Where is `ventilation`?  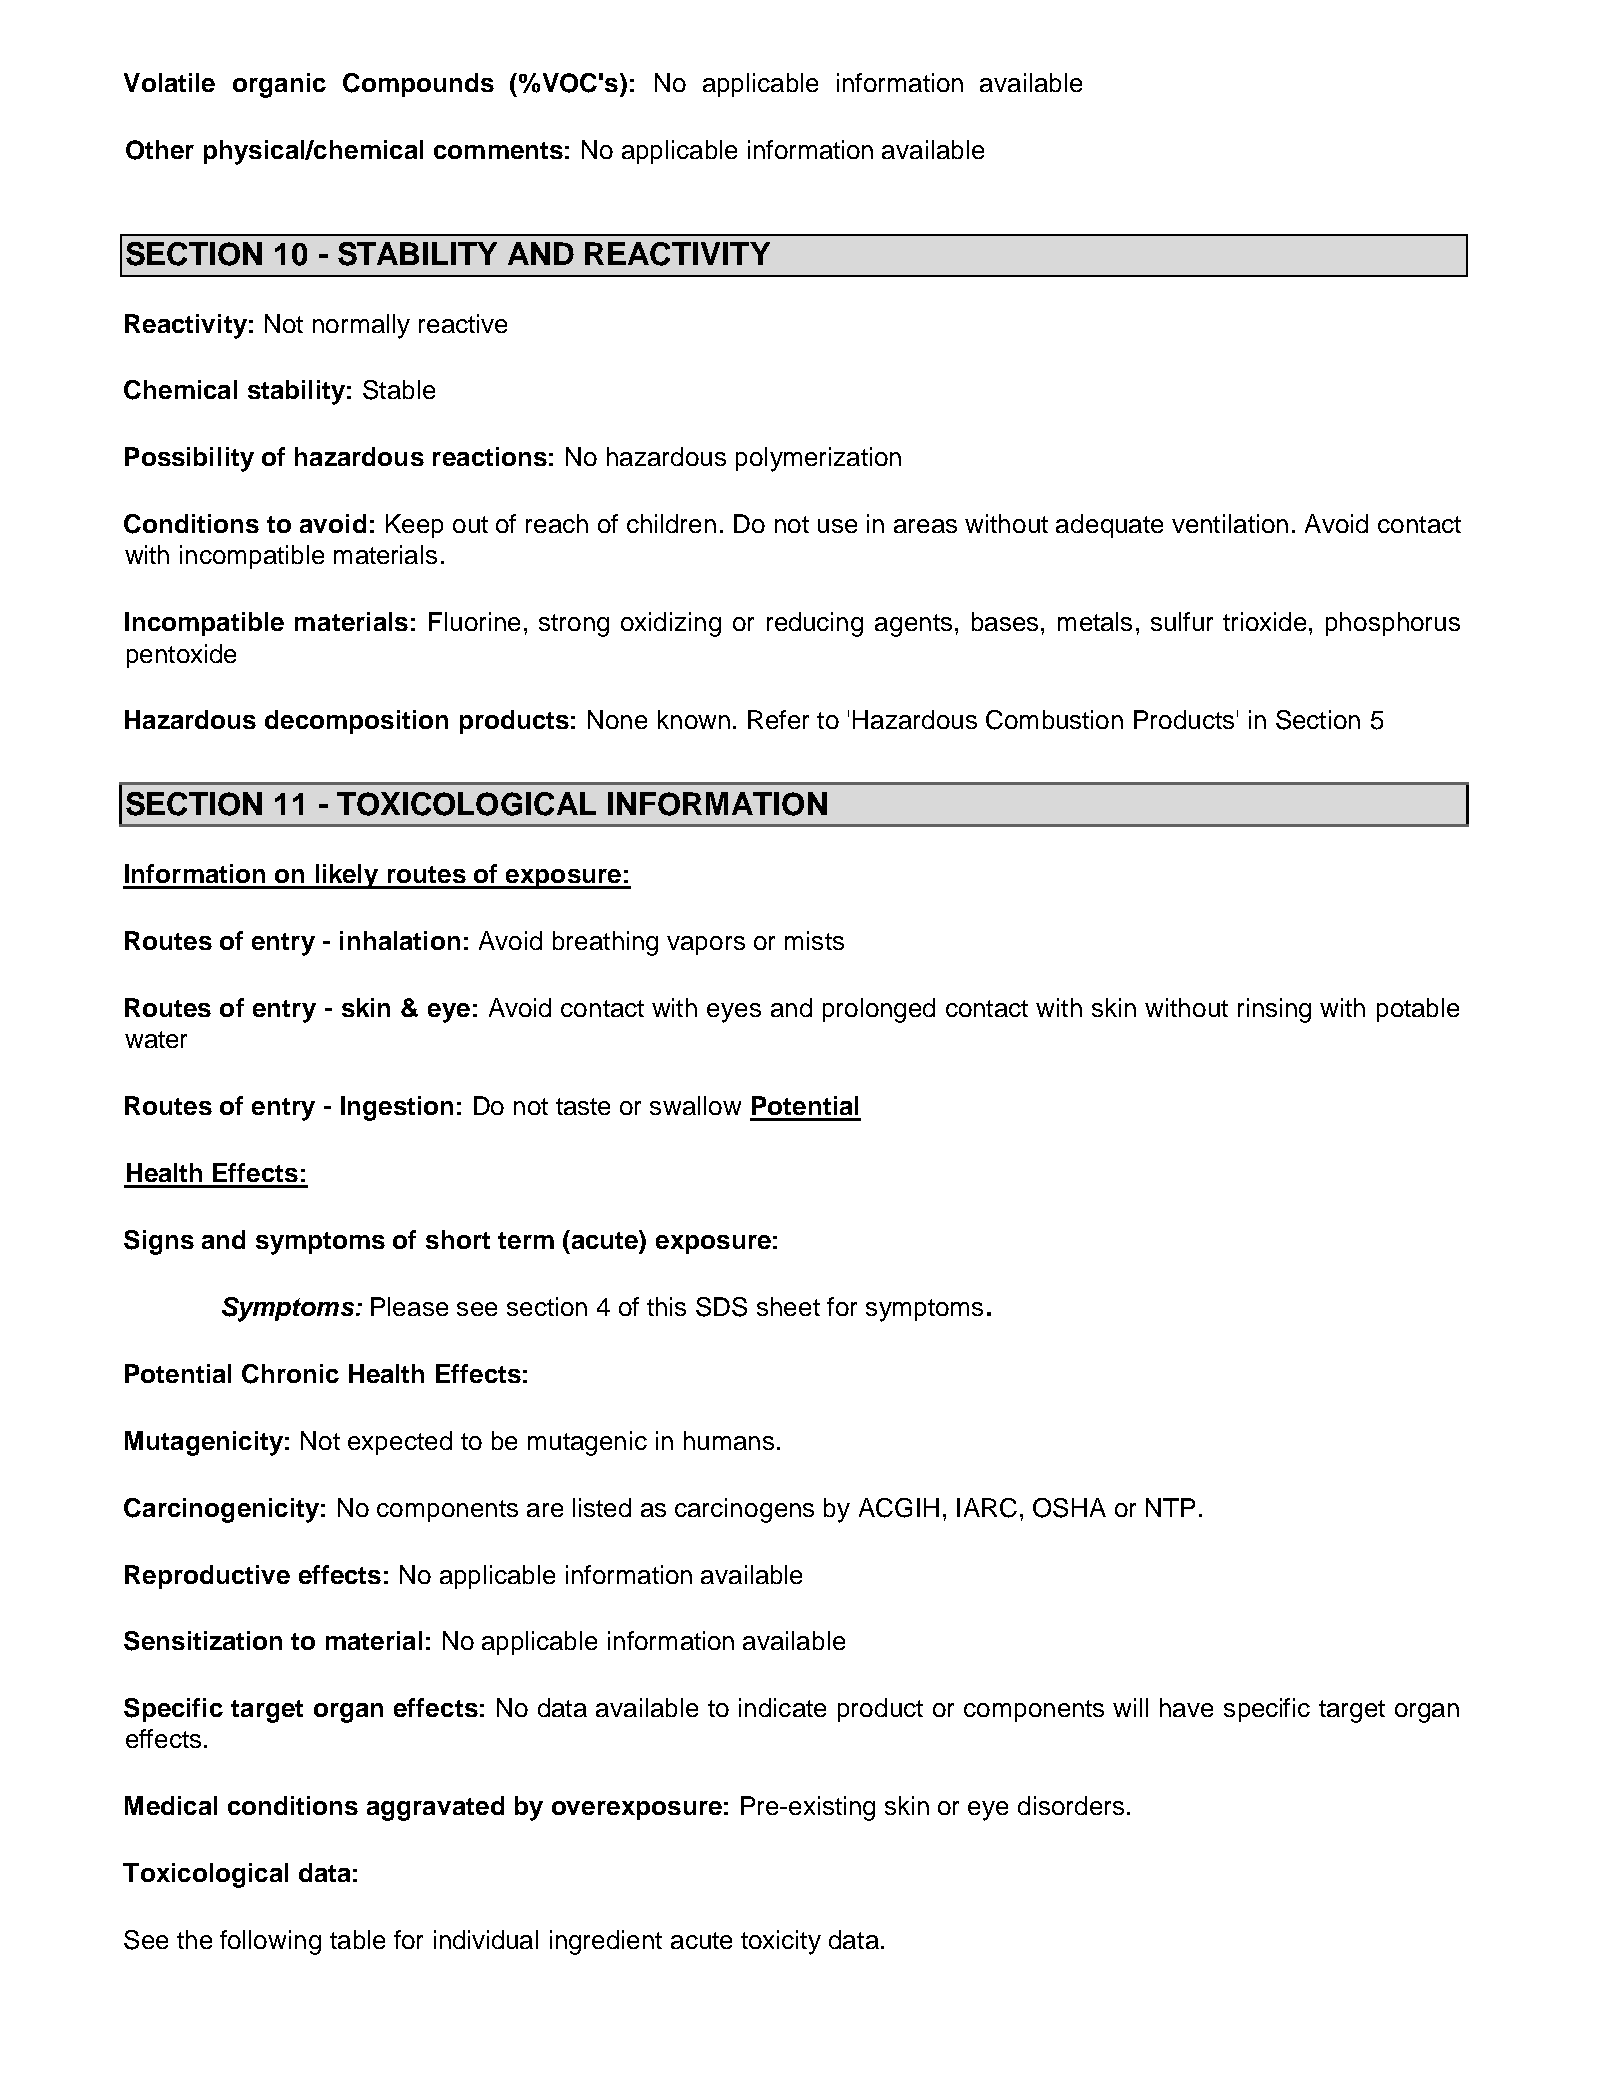
ventilation is located at coordinates (1230, 523).
